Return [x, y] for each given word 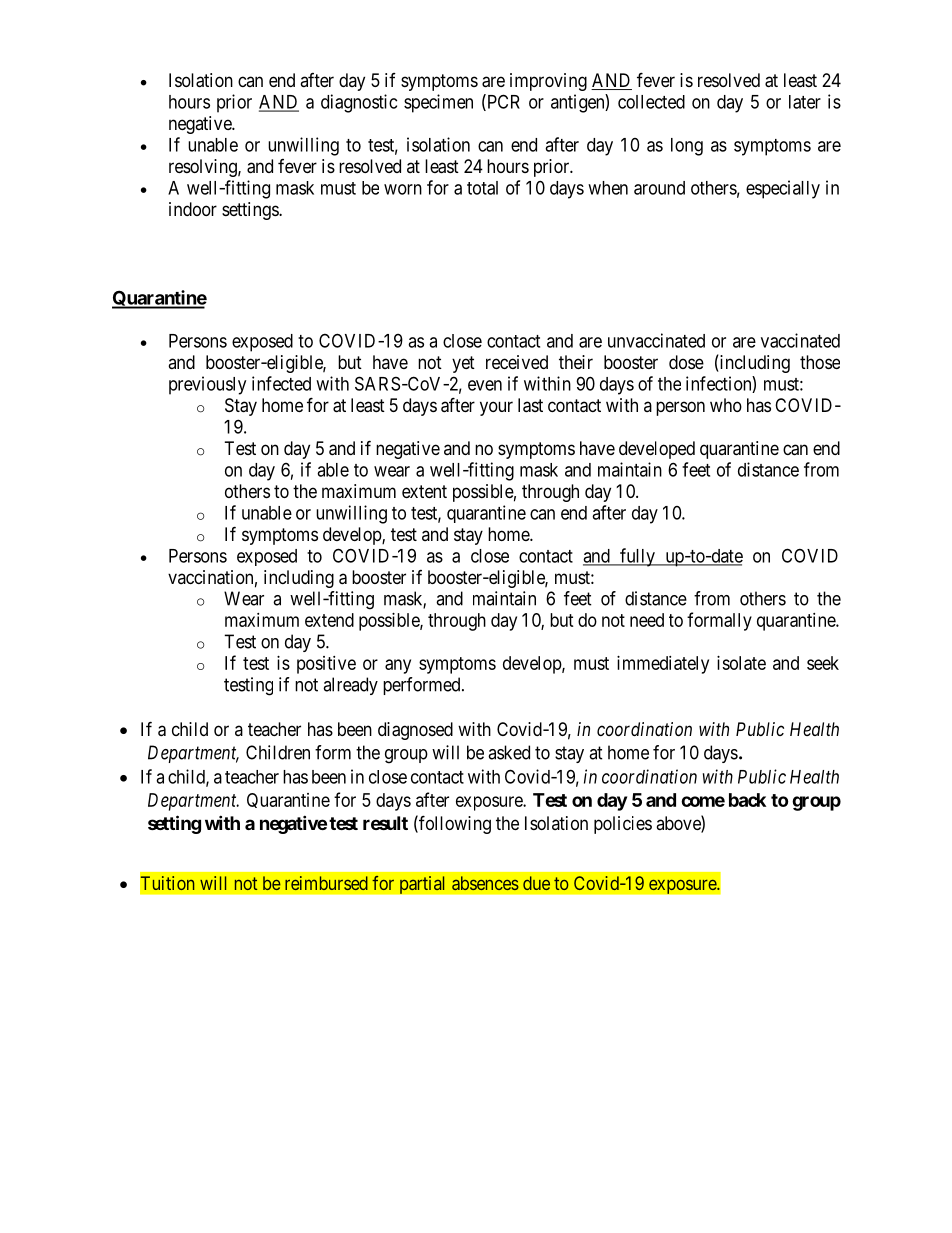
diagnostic [359, 103]
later [805, 102]
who [726, 405]
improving [548, 82]
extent [424, 491]
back [747, 800]
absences [485, 883]
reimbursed [326, 883]
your [496, 408]
